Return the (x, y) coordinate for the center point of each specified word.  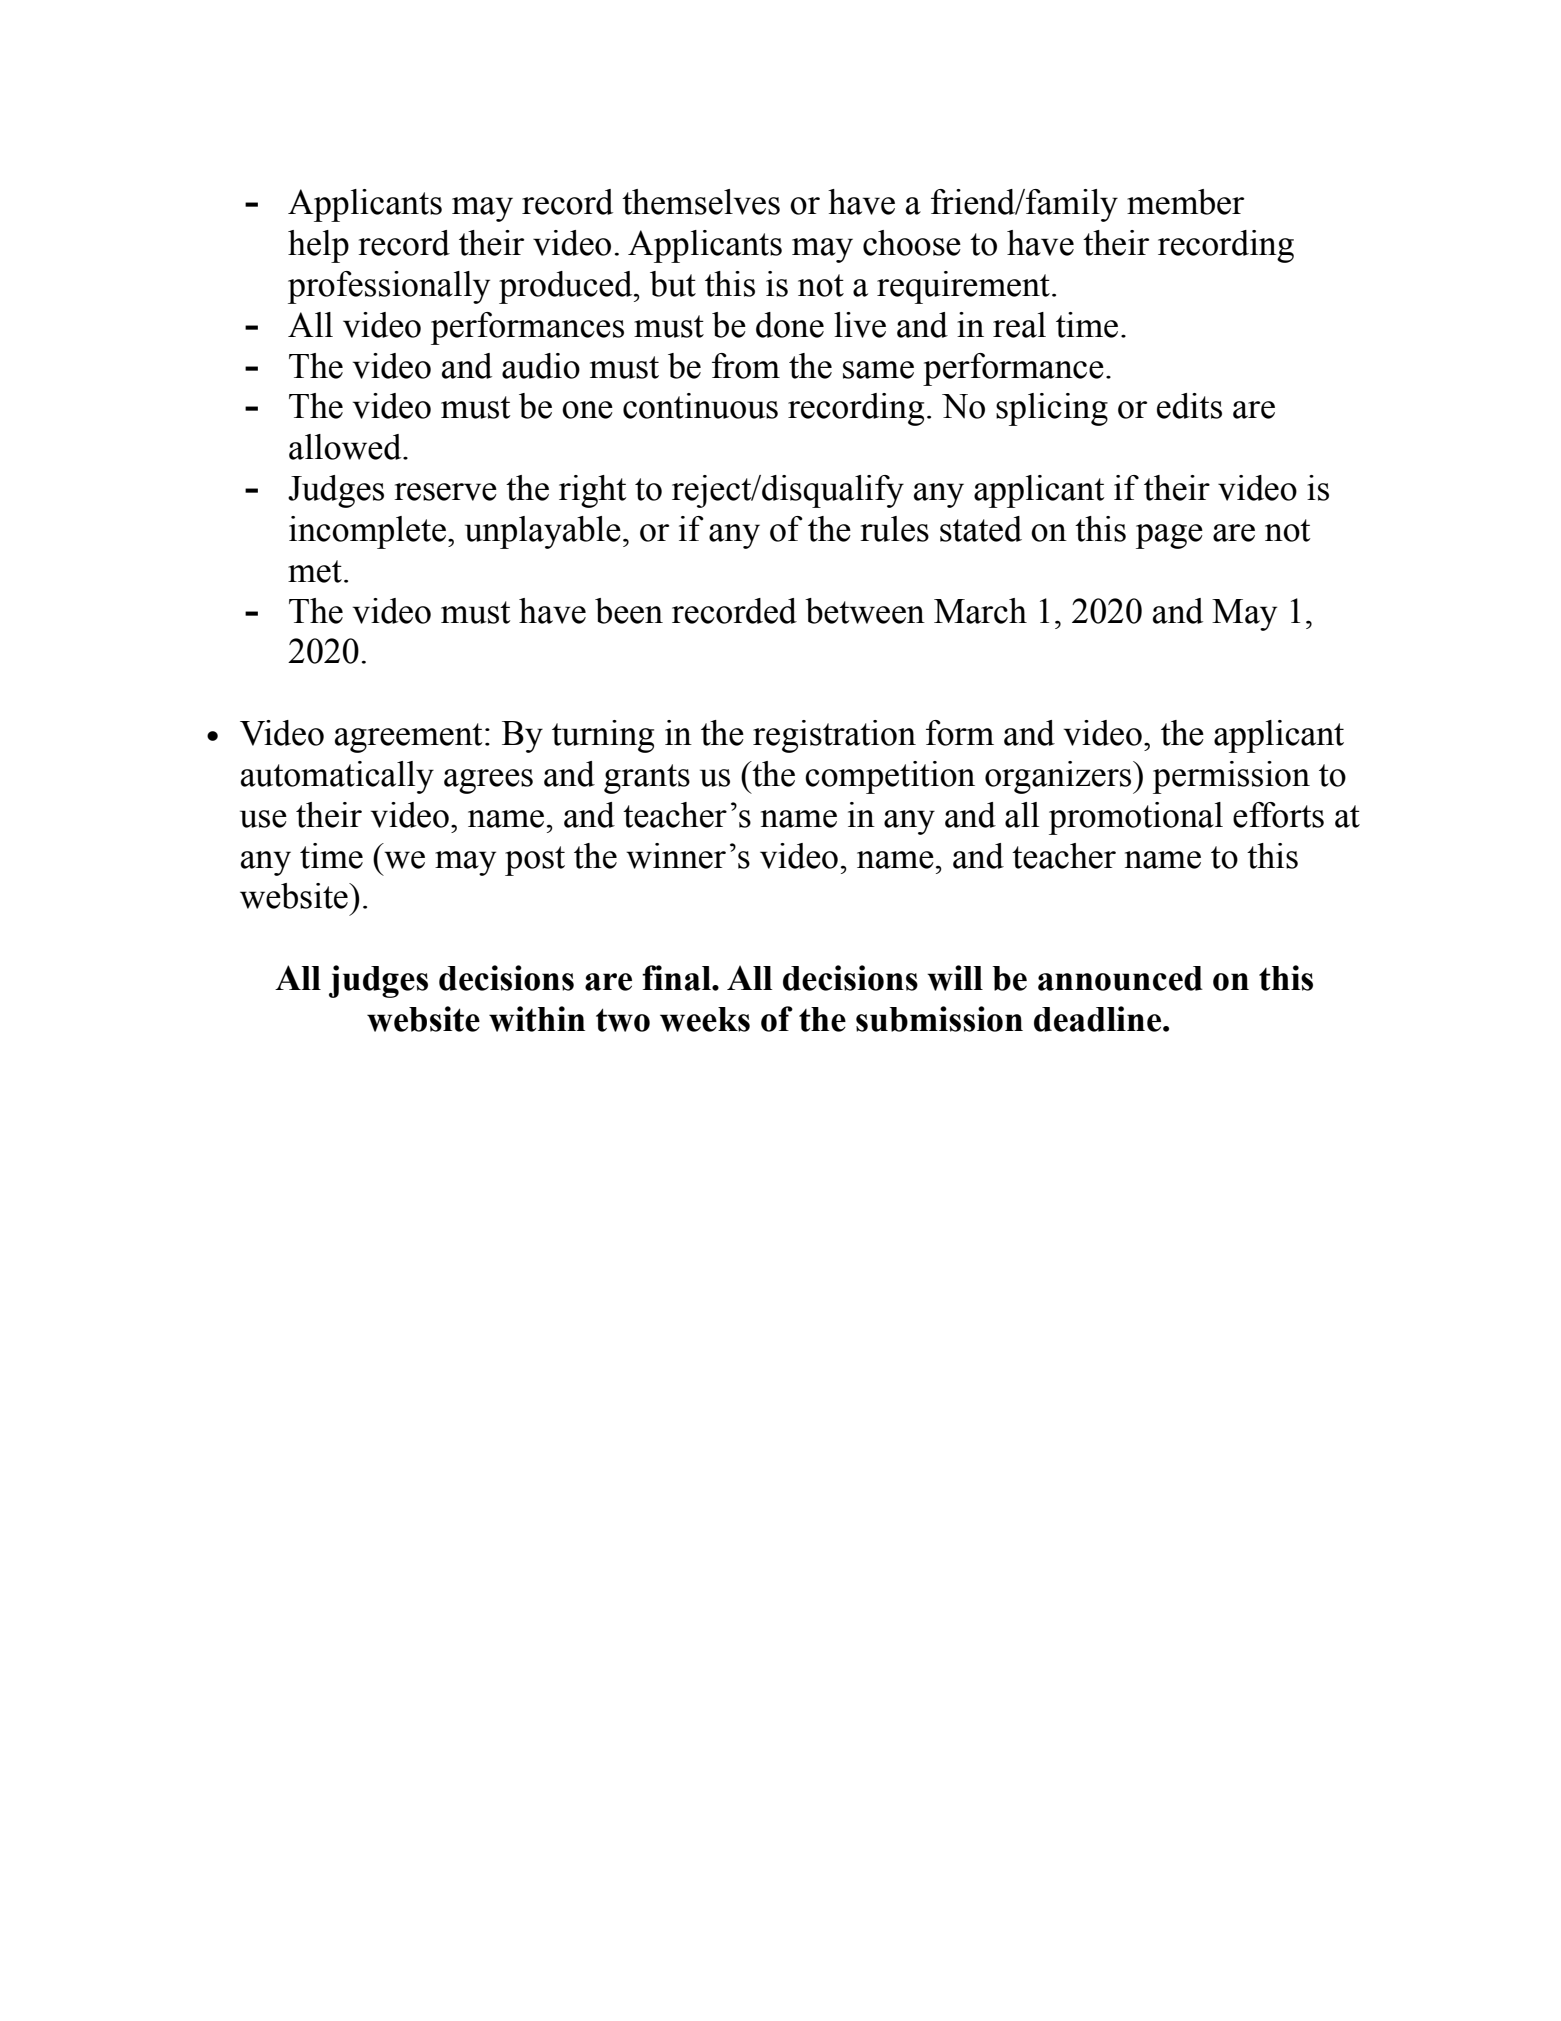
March (980, 611)
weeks (705, 1019)
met (315, 571)
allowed (346, 447)
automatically (337, 777)
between (865, 611)
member (1185, 202)
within (537, 1019)
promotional (1136, 818)
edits (1189, 406)
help (318, 246)
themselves (701, 202)
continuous (700, 406)
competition (890, 777)
